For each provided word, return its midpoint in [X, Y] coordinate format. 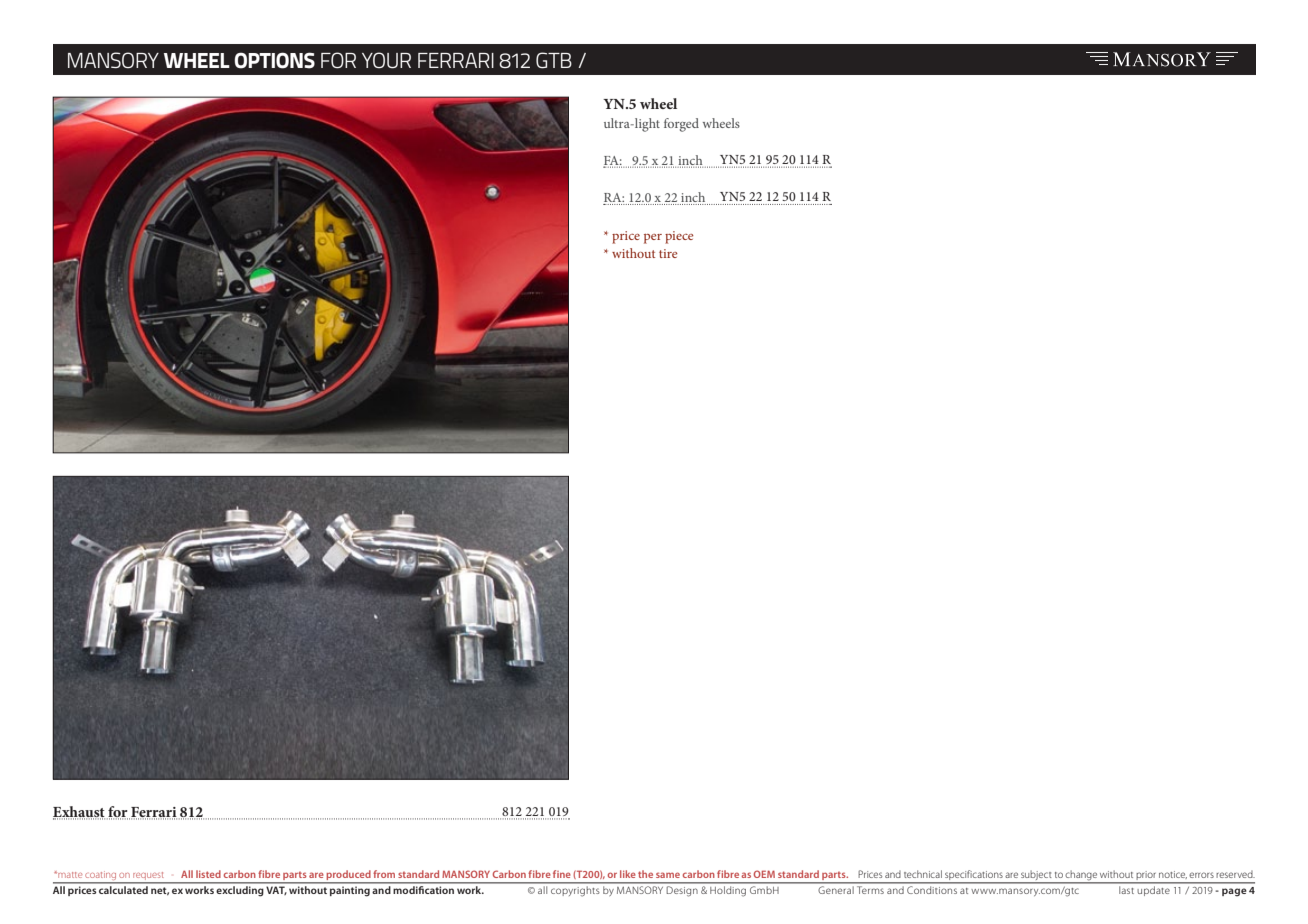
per [653, 239]
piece [679, 237]
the [645, 874]
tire [668, 253]
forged [681, 125]
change [1081, 876]
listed [208, 874]
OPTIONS [274, 60]
